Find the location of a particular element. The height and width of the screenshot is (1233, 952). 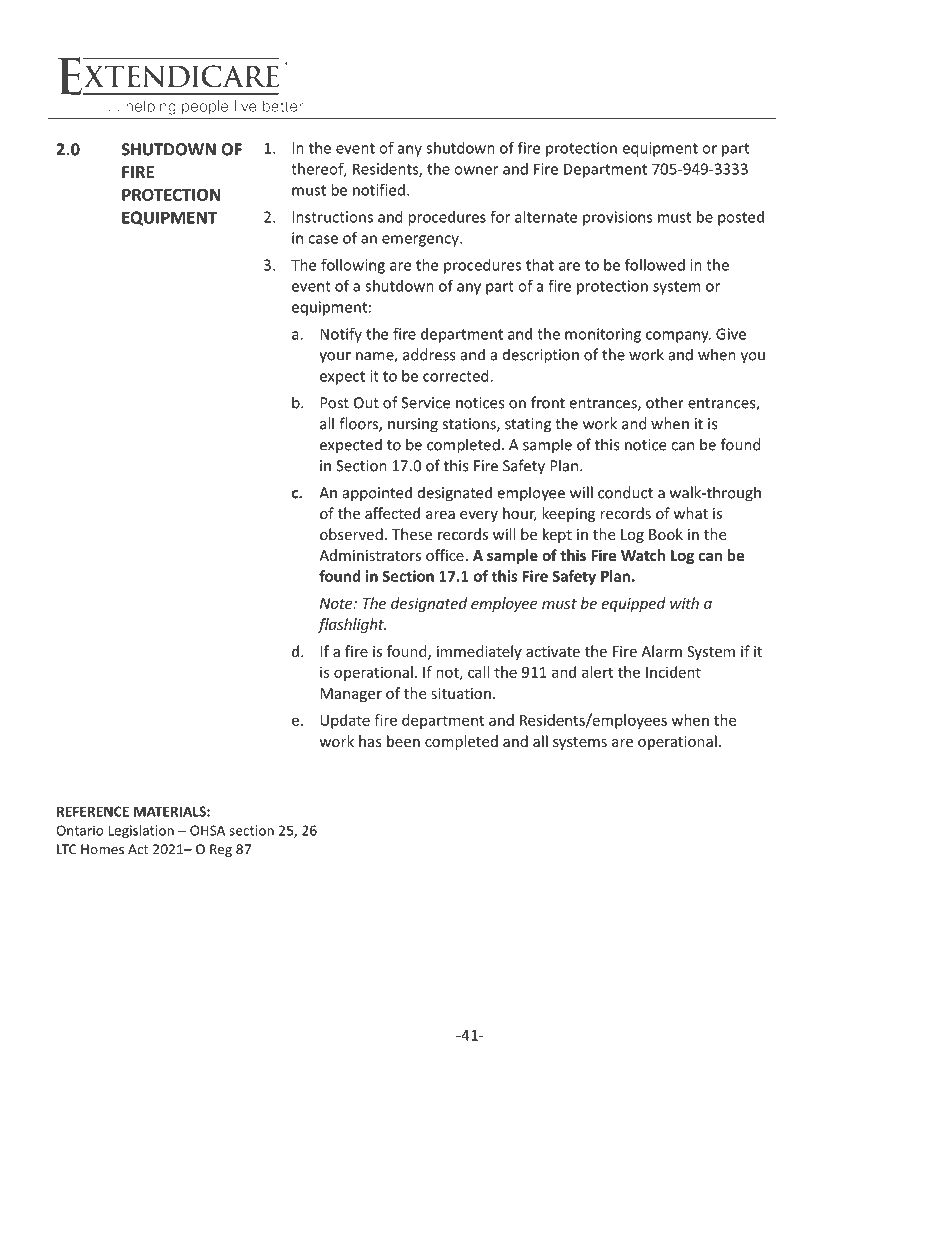

observed is located at coordinates (351, 534).
